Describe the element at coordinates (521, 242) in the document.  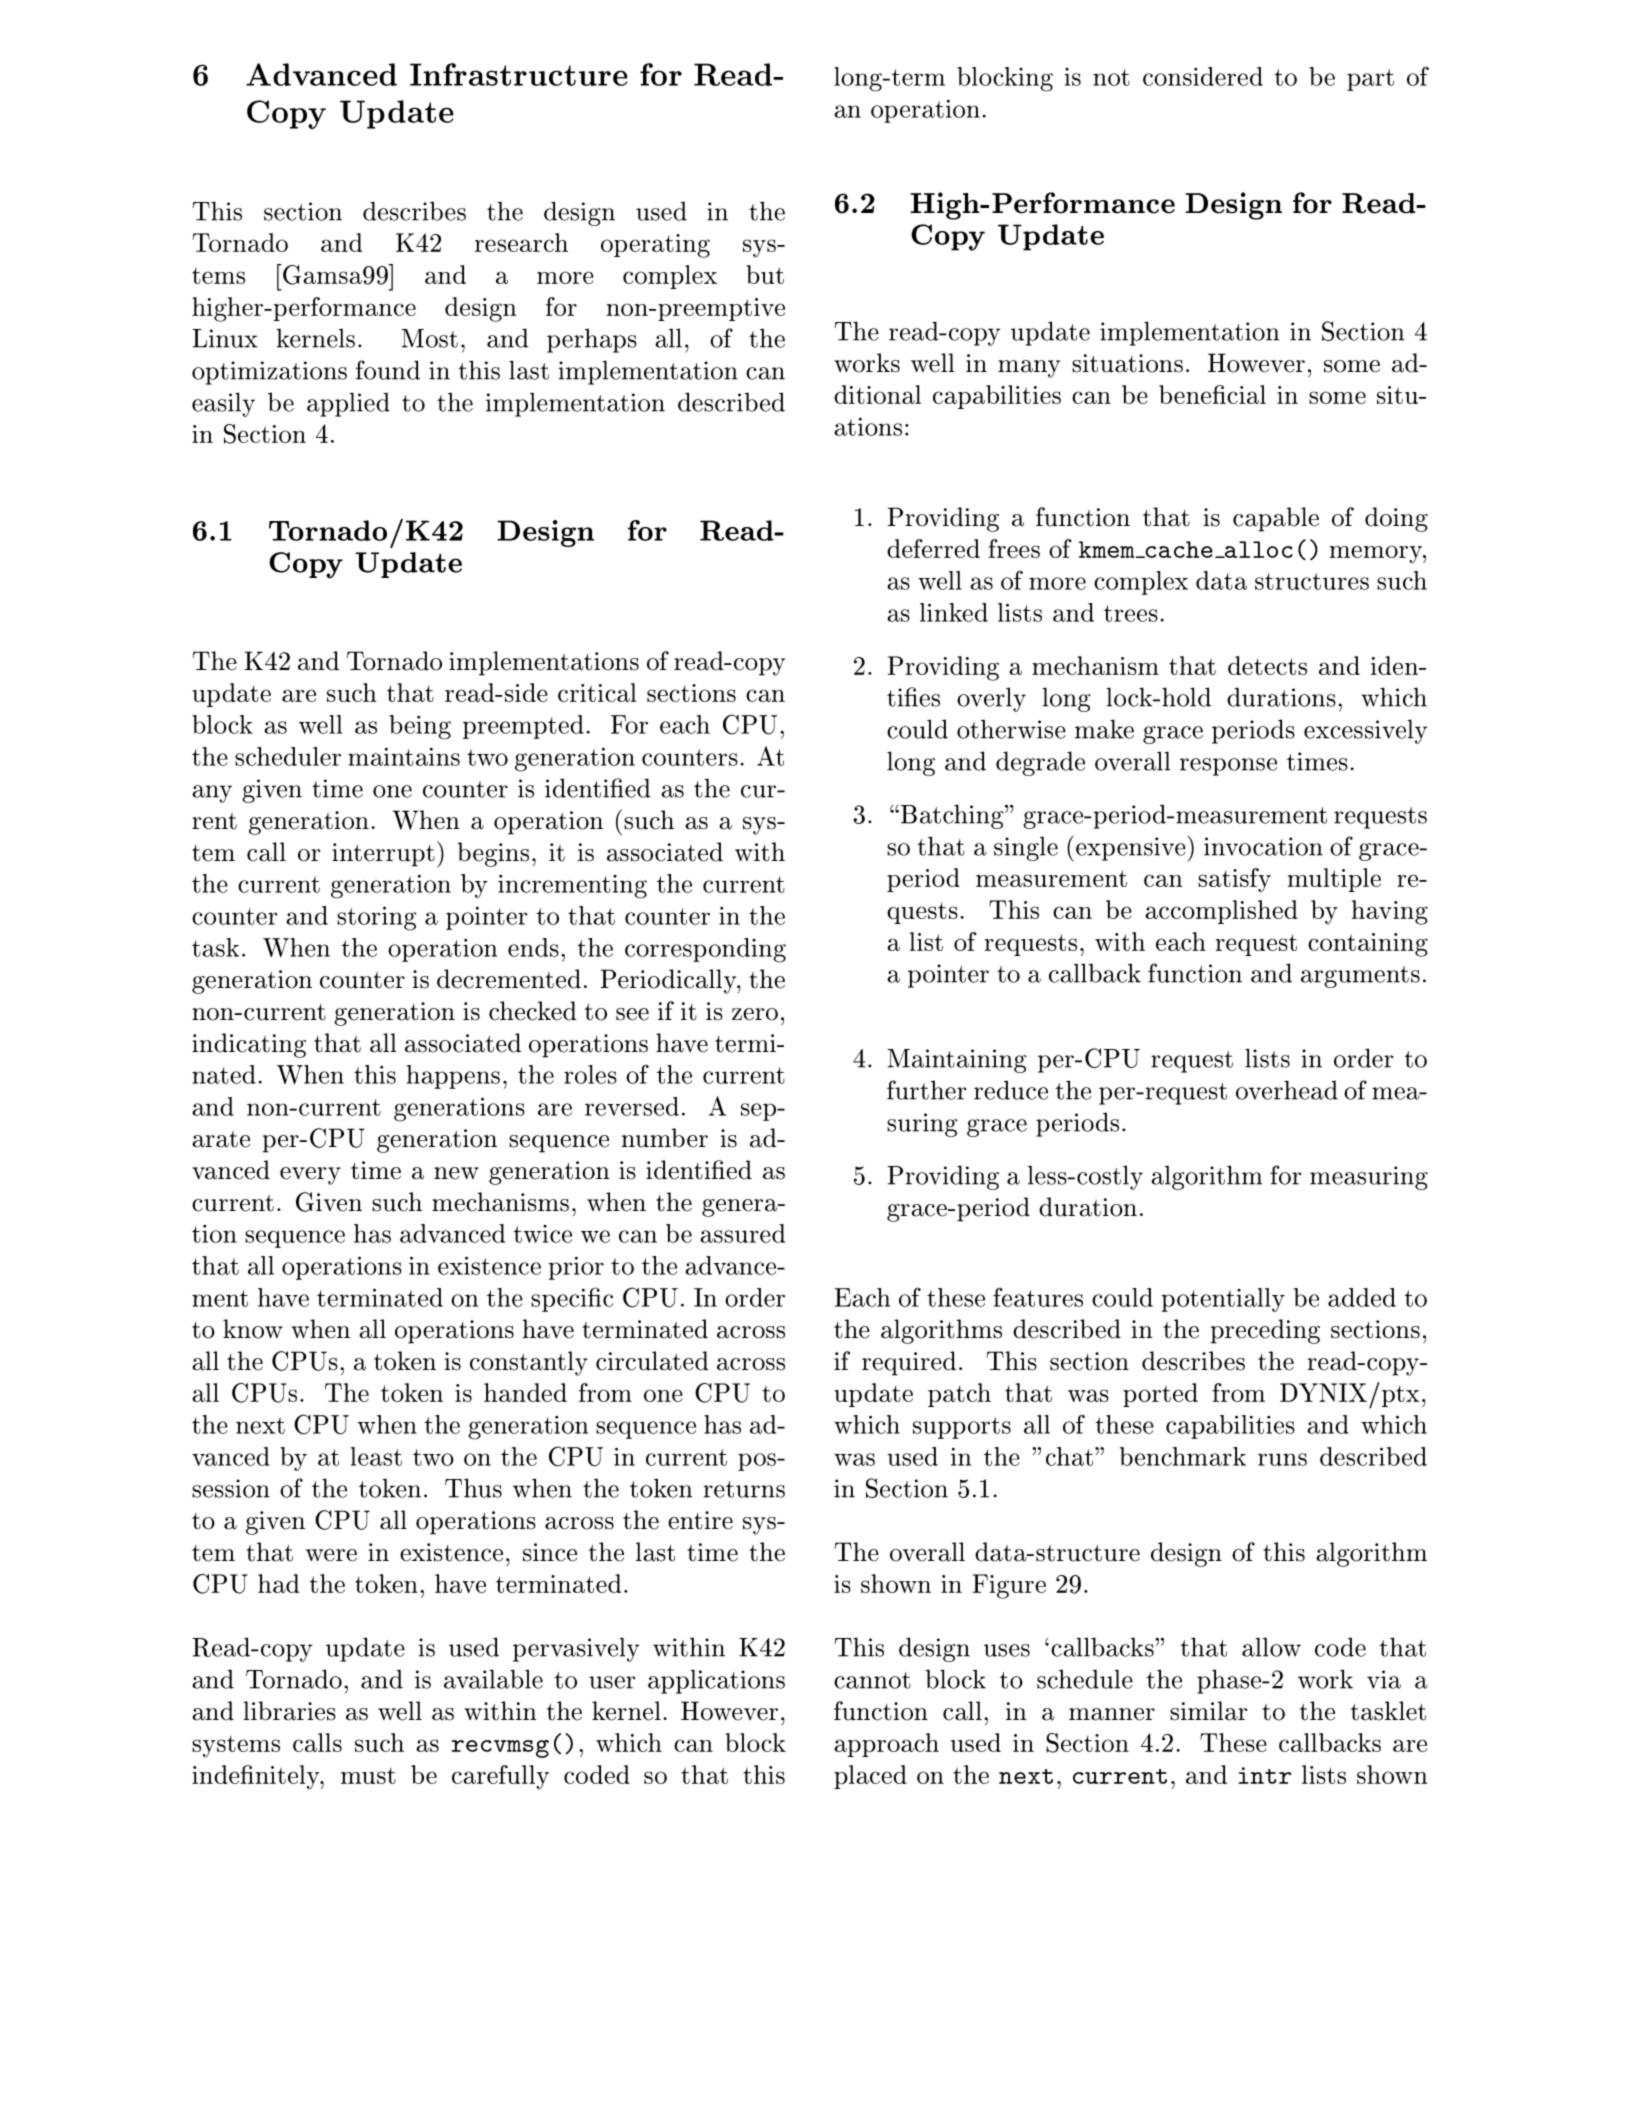
I see `research` at that location.
